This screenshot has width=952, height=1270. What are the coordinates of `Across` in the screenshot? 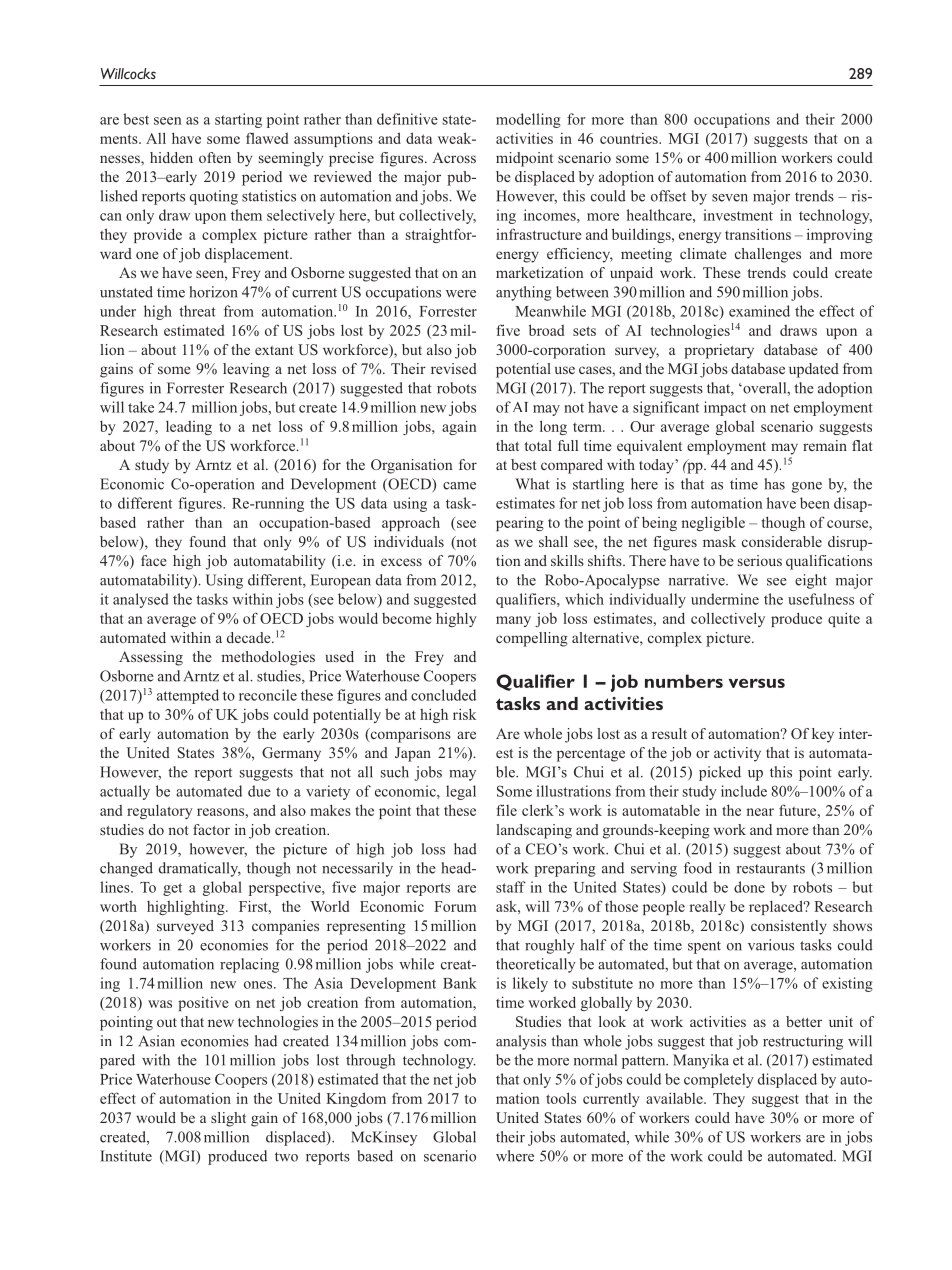 It's located at (454, 157).
